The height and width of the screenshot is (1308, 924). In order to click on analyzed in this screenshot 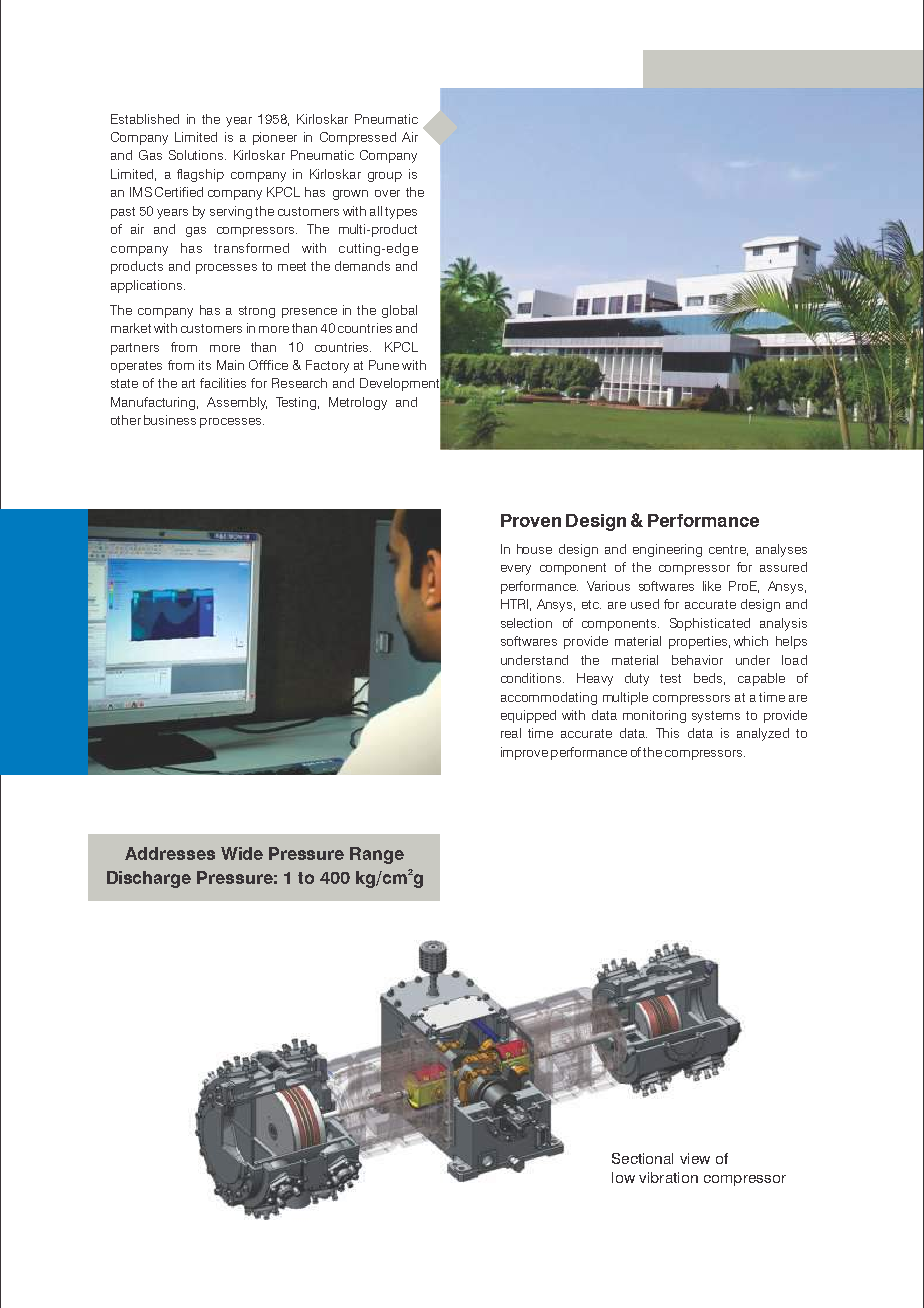, I will do `click(763, 734)`.
